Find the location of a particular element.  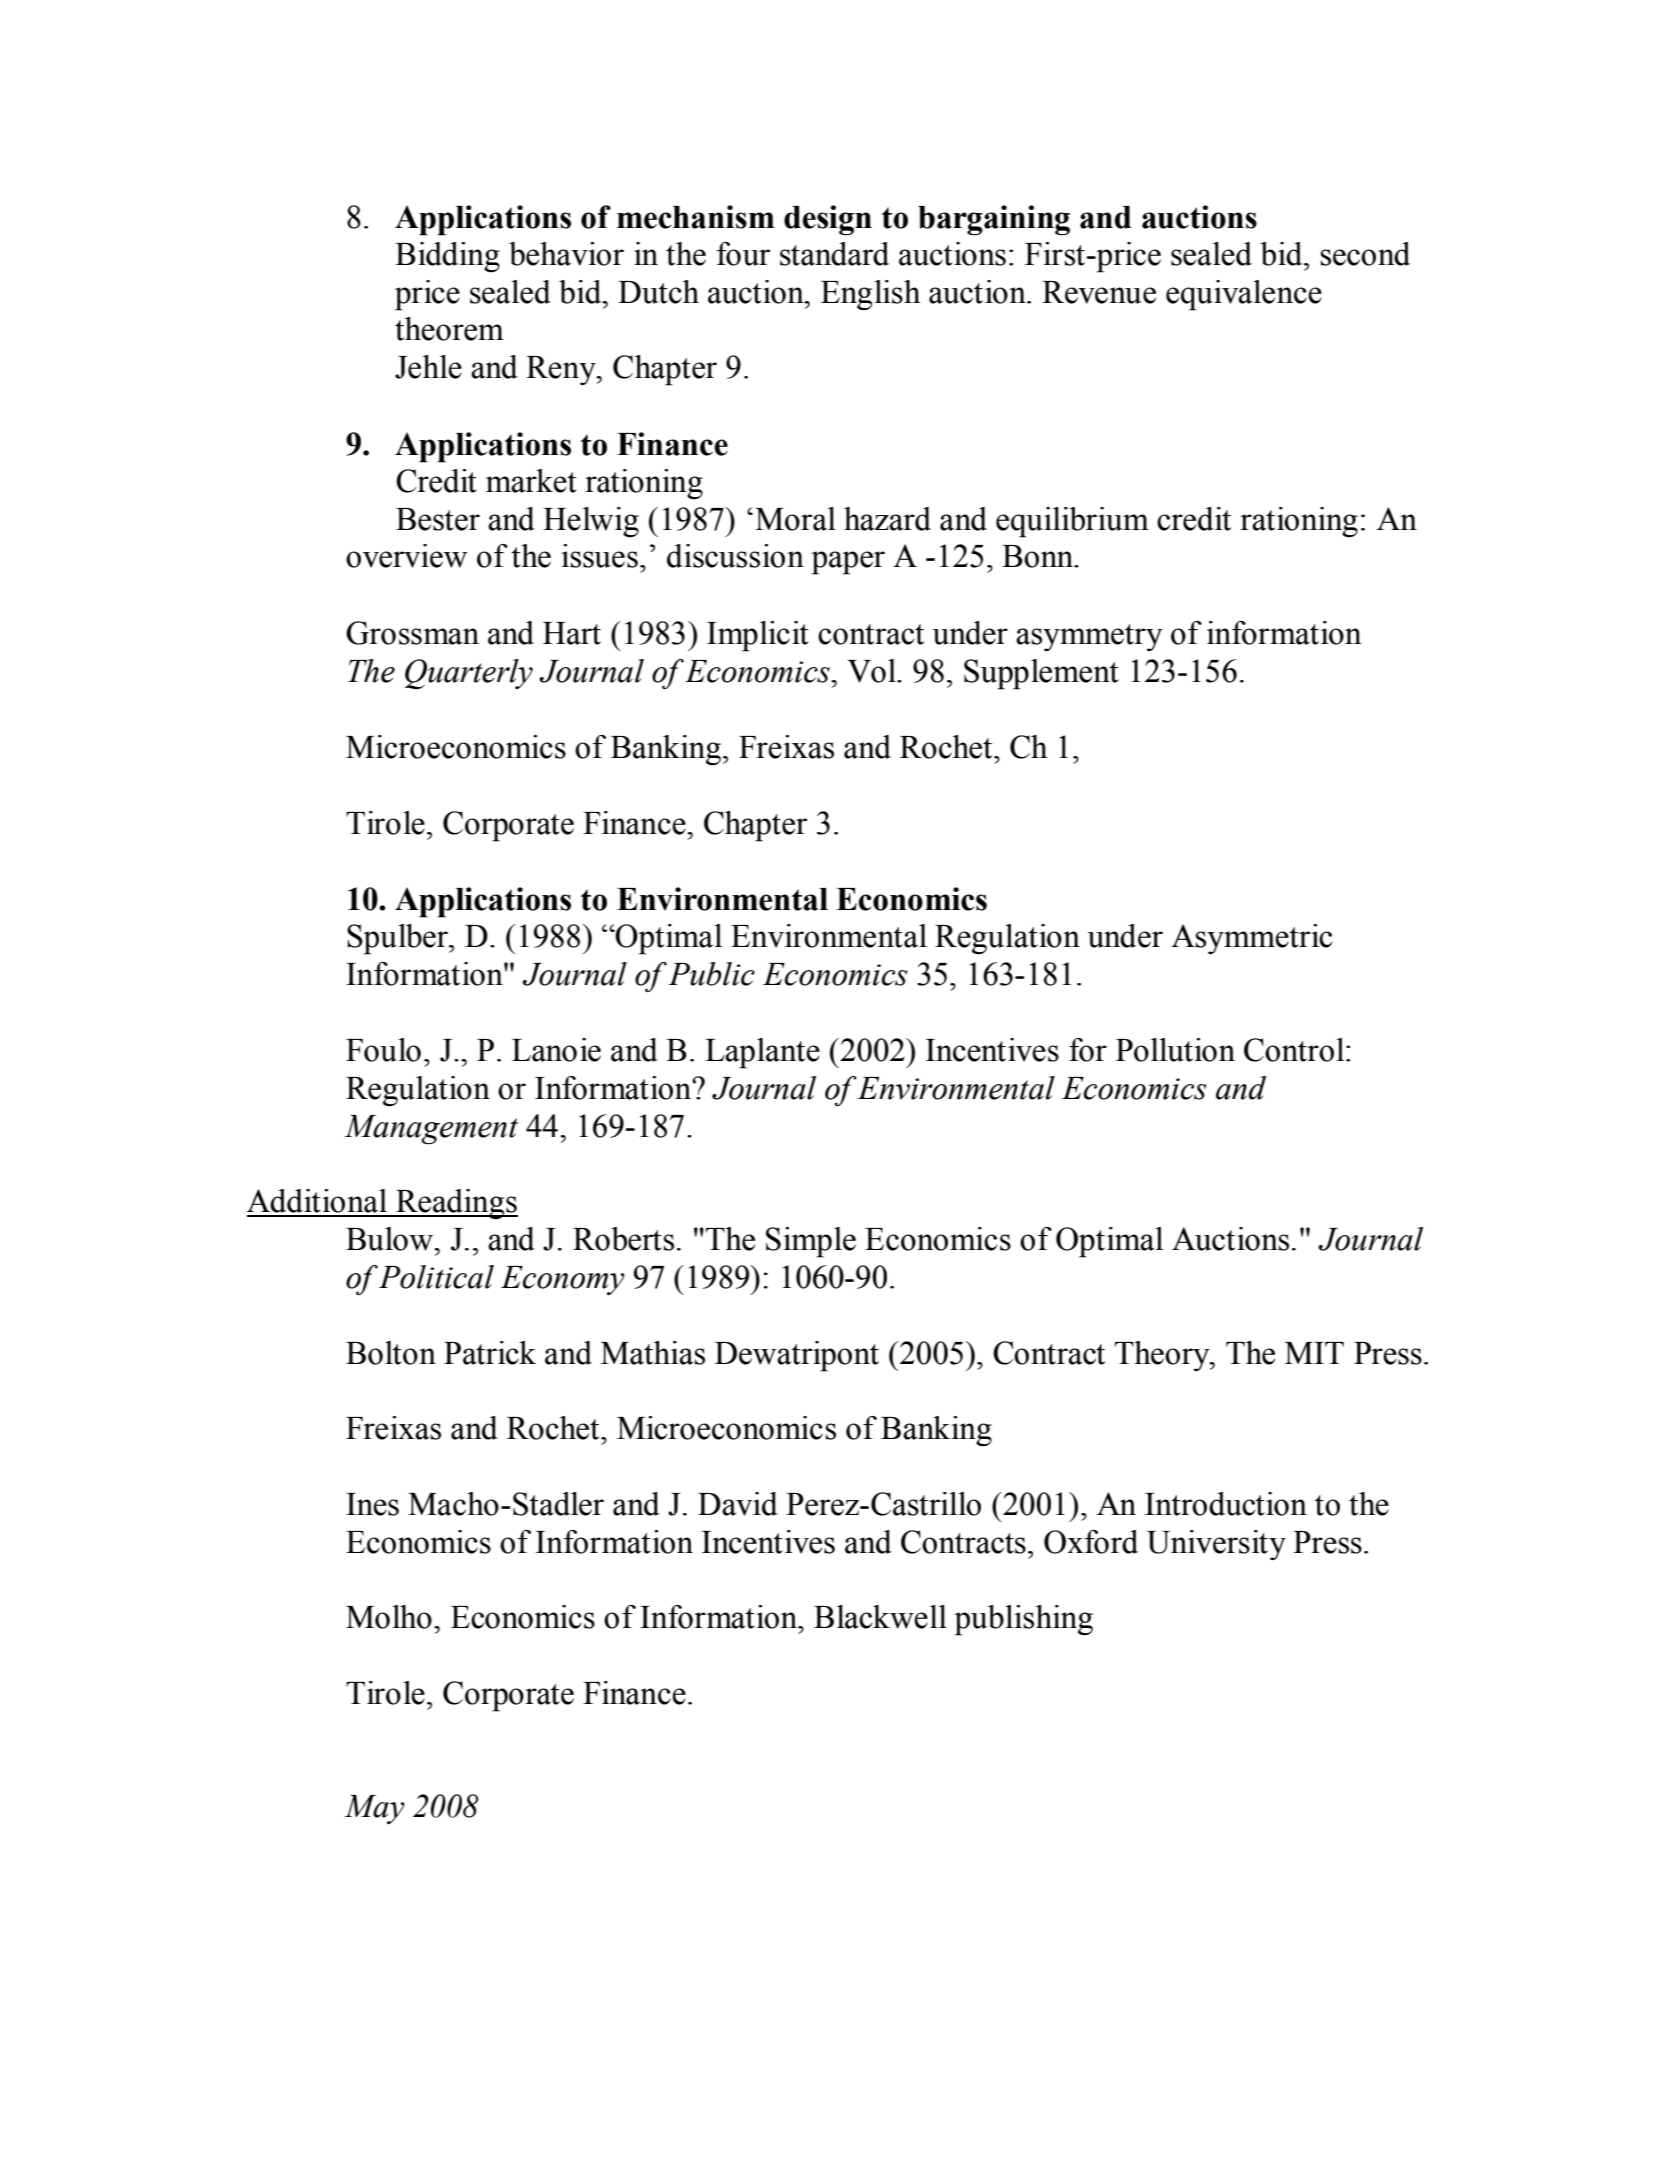

Blackwell is located at coordinates (880, 1617).
